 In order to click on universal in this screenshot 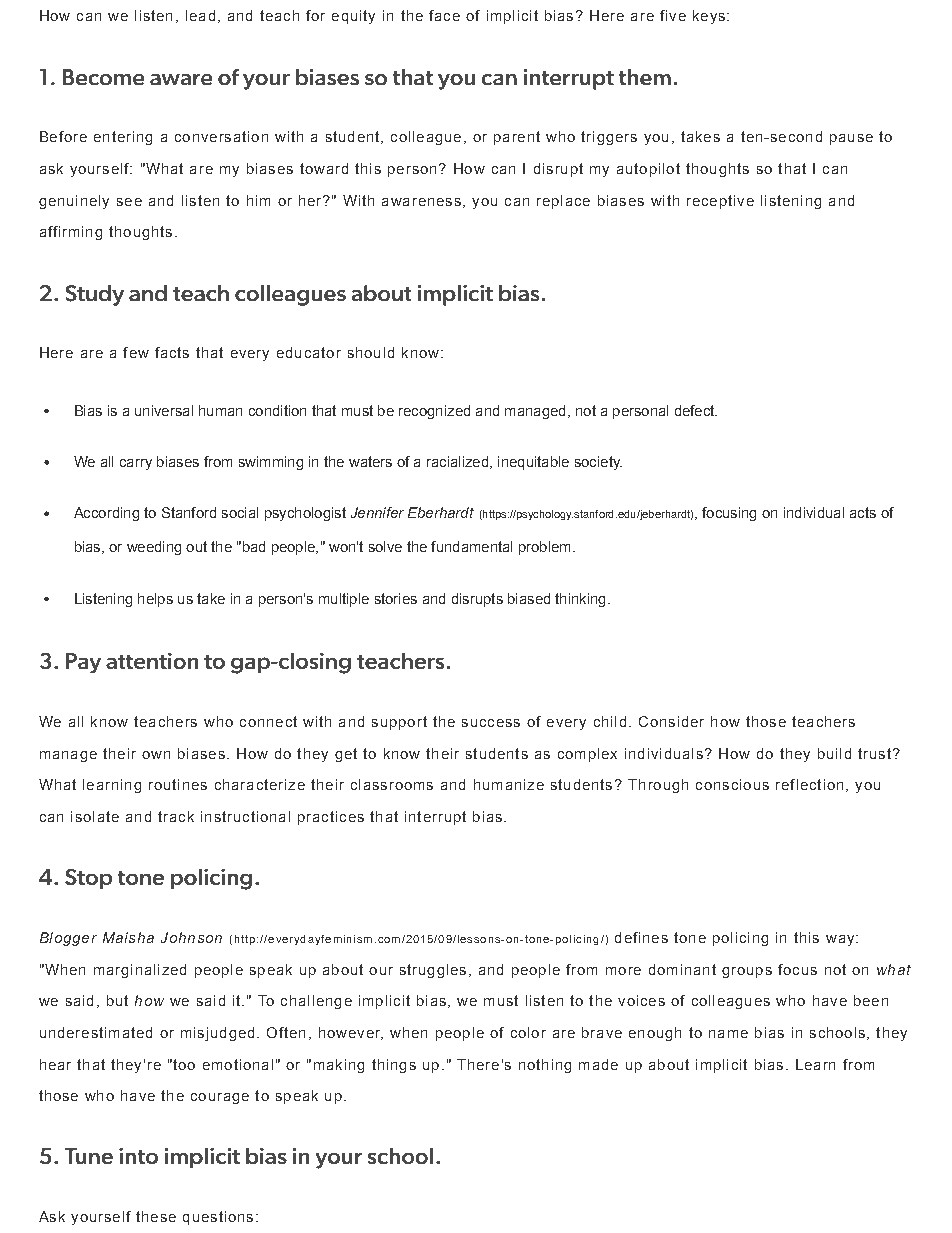, I will do `click(164, 410)`.
